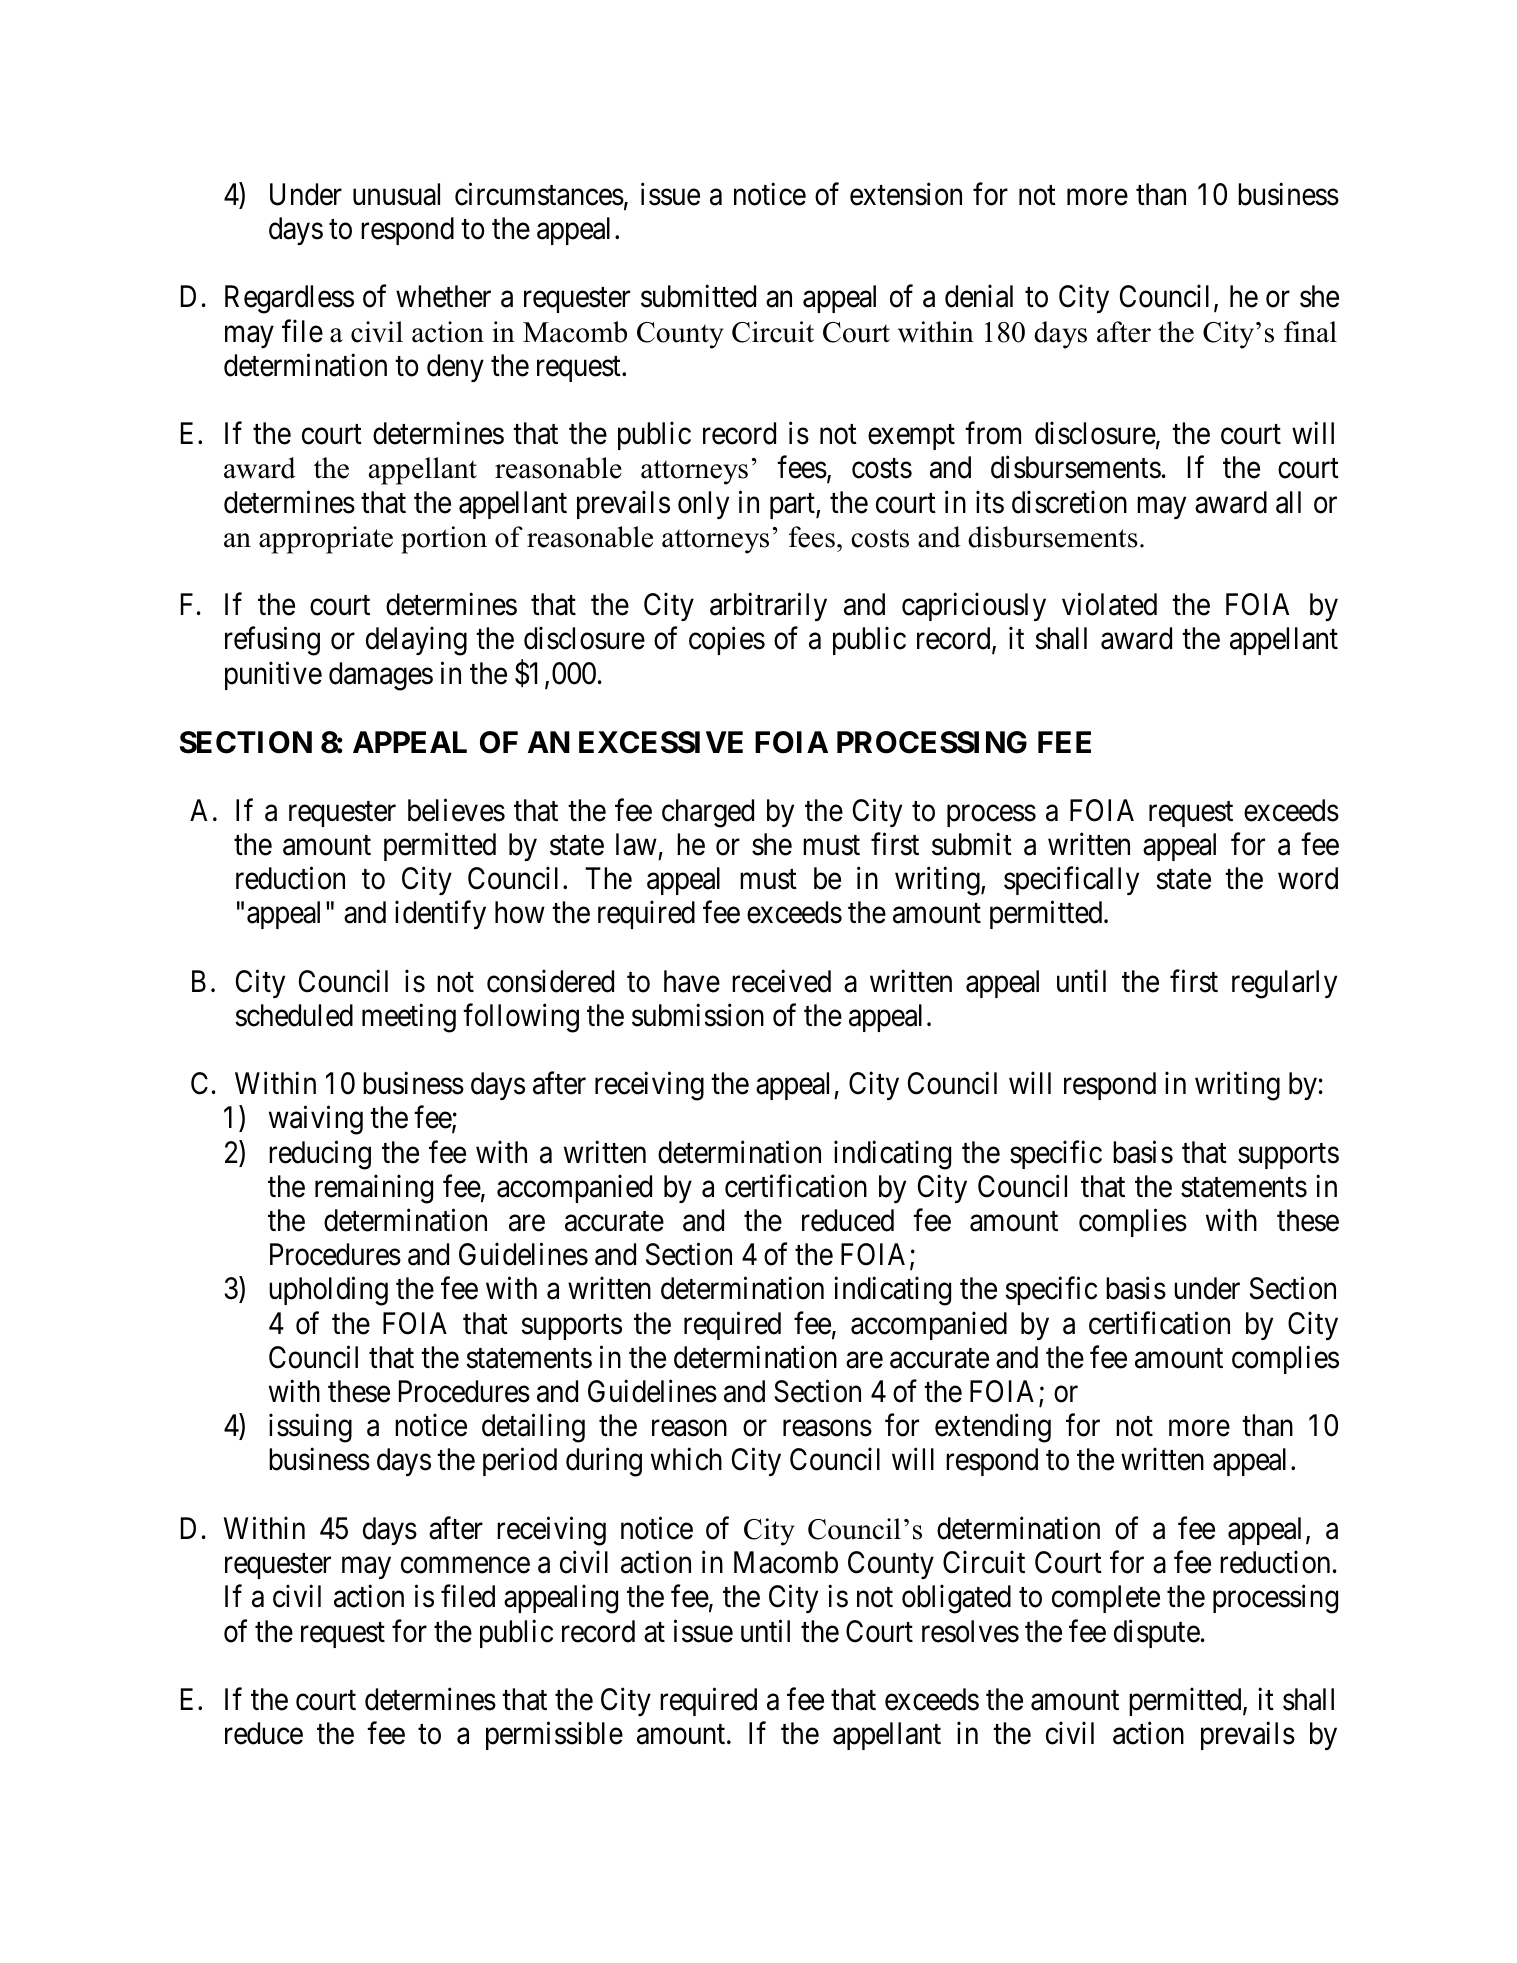 The image size is (1517, 1963). Describe the element at coordinates (1109, 604) in the page. I see `violated` at that location.
